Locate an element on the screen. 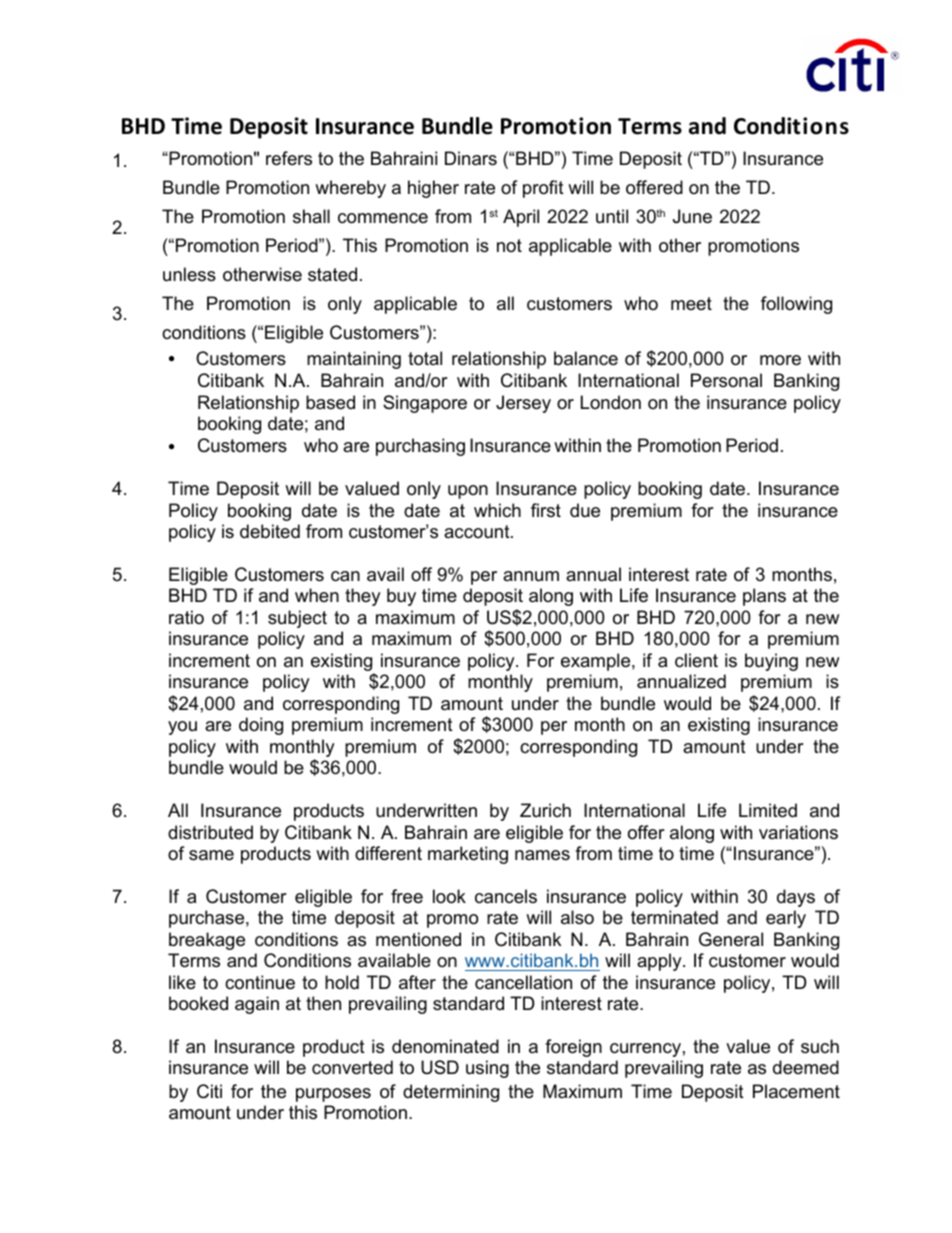 The width and height of the screenshot is (952, 1233). Personal is located at coordinates (726, 380).
